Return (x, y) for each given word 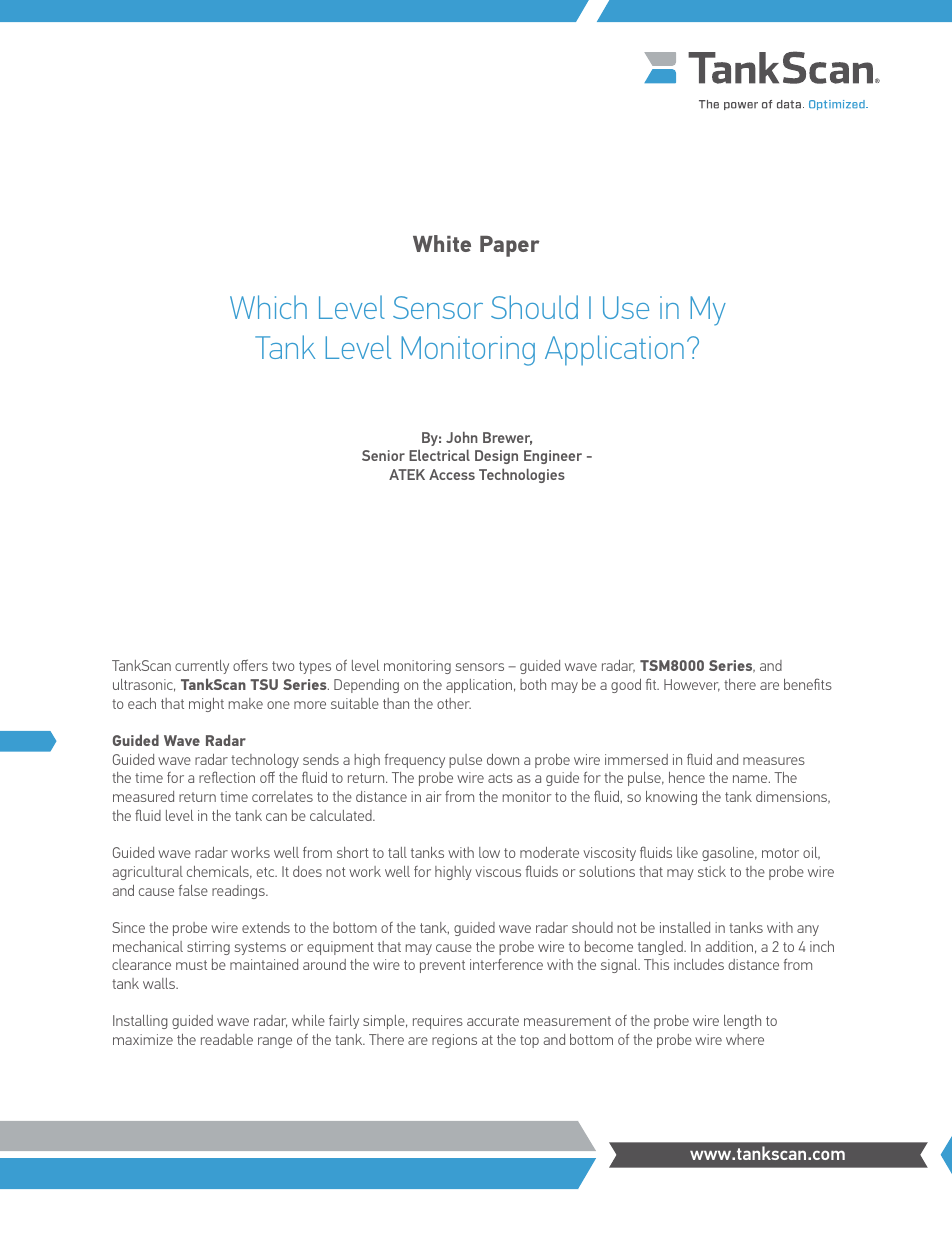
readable (227, 1039)
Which (268, 307)
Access (452, 474)
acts (500, 778)
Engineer (553, 457)
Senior (383, 455)
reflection (227, 777)
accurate (493, 1021)
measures (774, 761)
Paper (510, 246)
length (742, 1022)
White (442, 243)
